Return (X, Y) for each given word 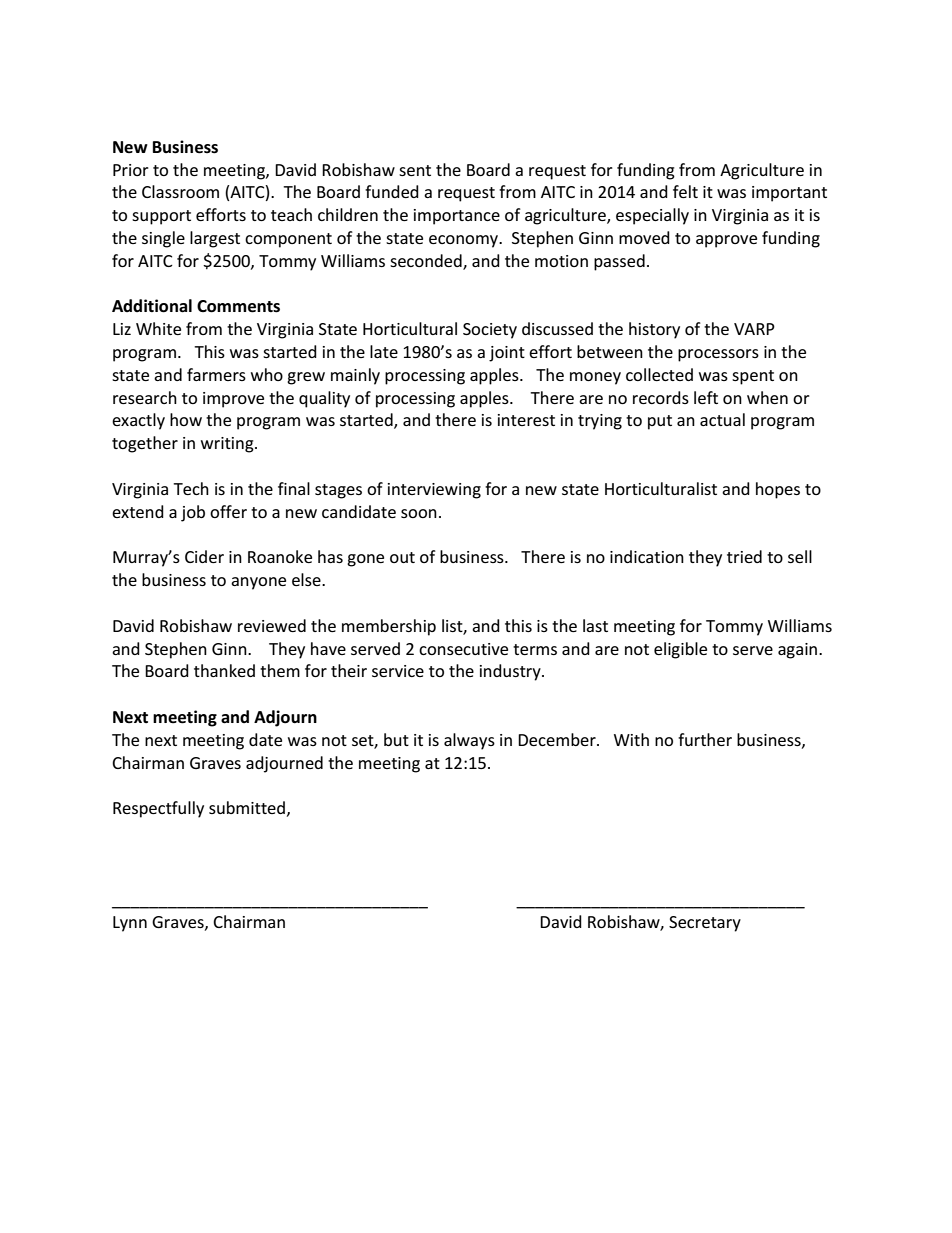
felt (685, 191)
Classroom (180, 191)
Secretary (705, 924)
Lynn (130, 924)
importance (457, 217)
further (705, 739)
